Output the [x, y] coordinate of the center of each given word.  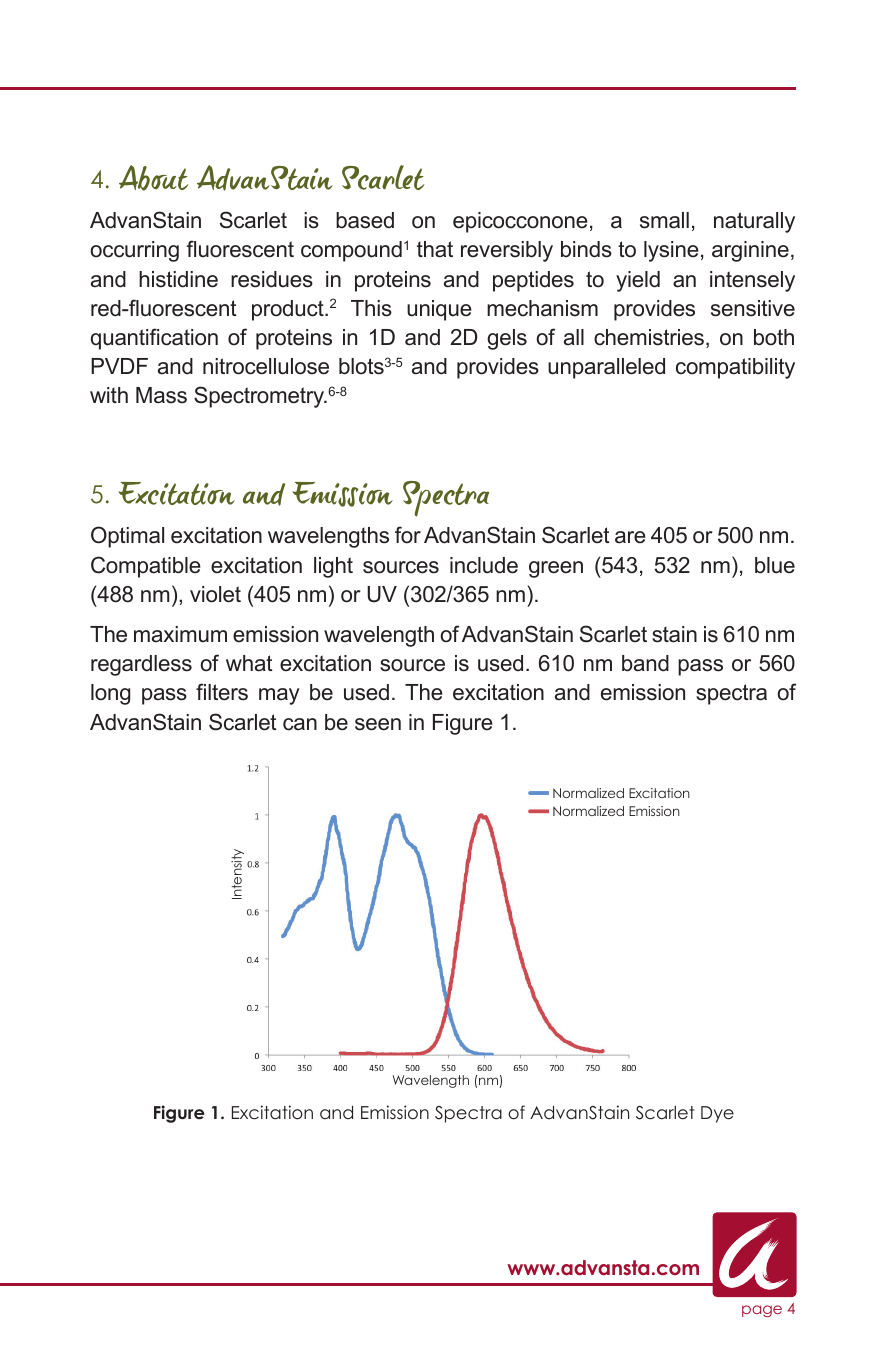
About [153, 178]
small [664, 220]
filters [222, 692]
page [762, 1311]
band [645, 663]
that [435, 249]
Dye [717, 1114]
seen [378, 724]
